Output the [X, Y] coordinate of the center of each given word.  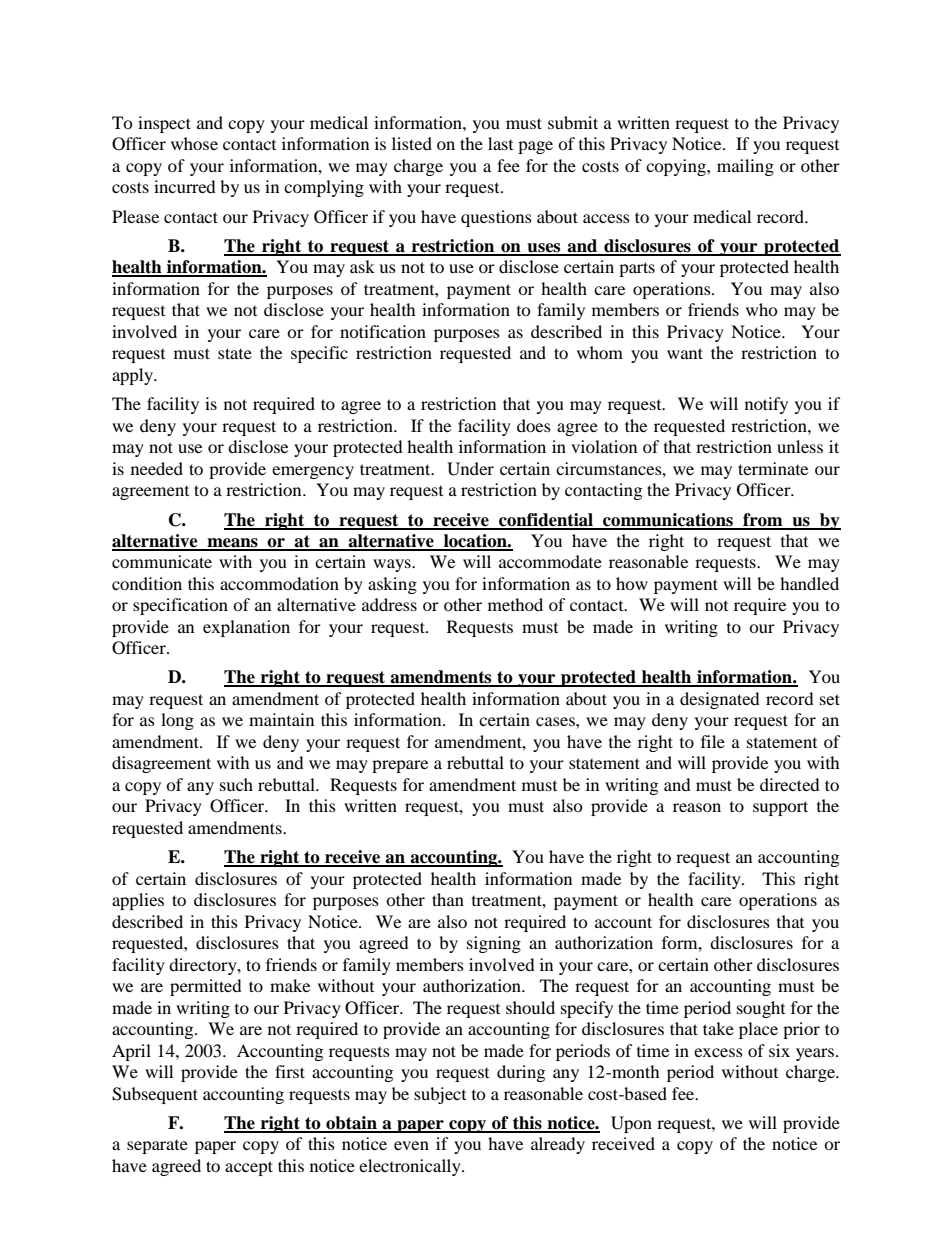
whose [194, 143]
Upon [631, 1124]
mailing [745, 167]
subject [440, 1095]
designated [720, 700]
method [515, 604]
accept [249, 1168]
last [500, 143]
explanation [246, 628]
